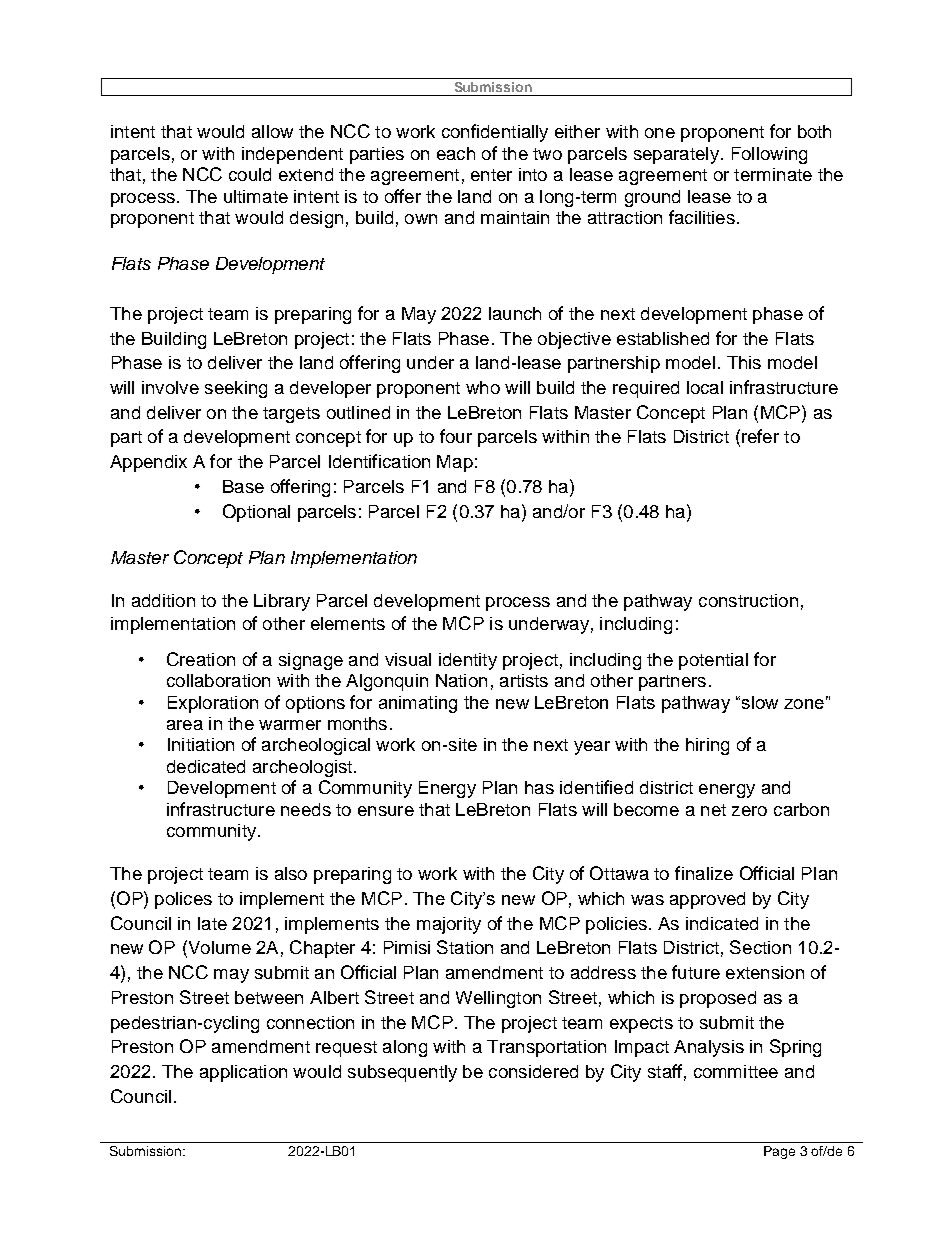 The width and height of the screenshot is (952, 1233). Describe the element at coordinates (236, 389) in the screenshot. I see `seeking` at that location.
